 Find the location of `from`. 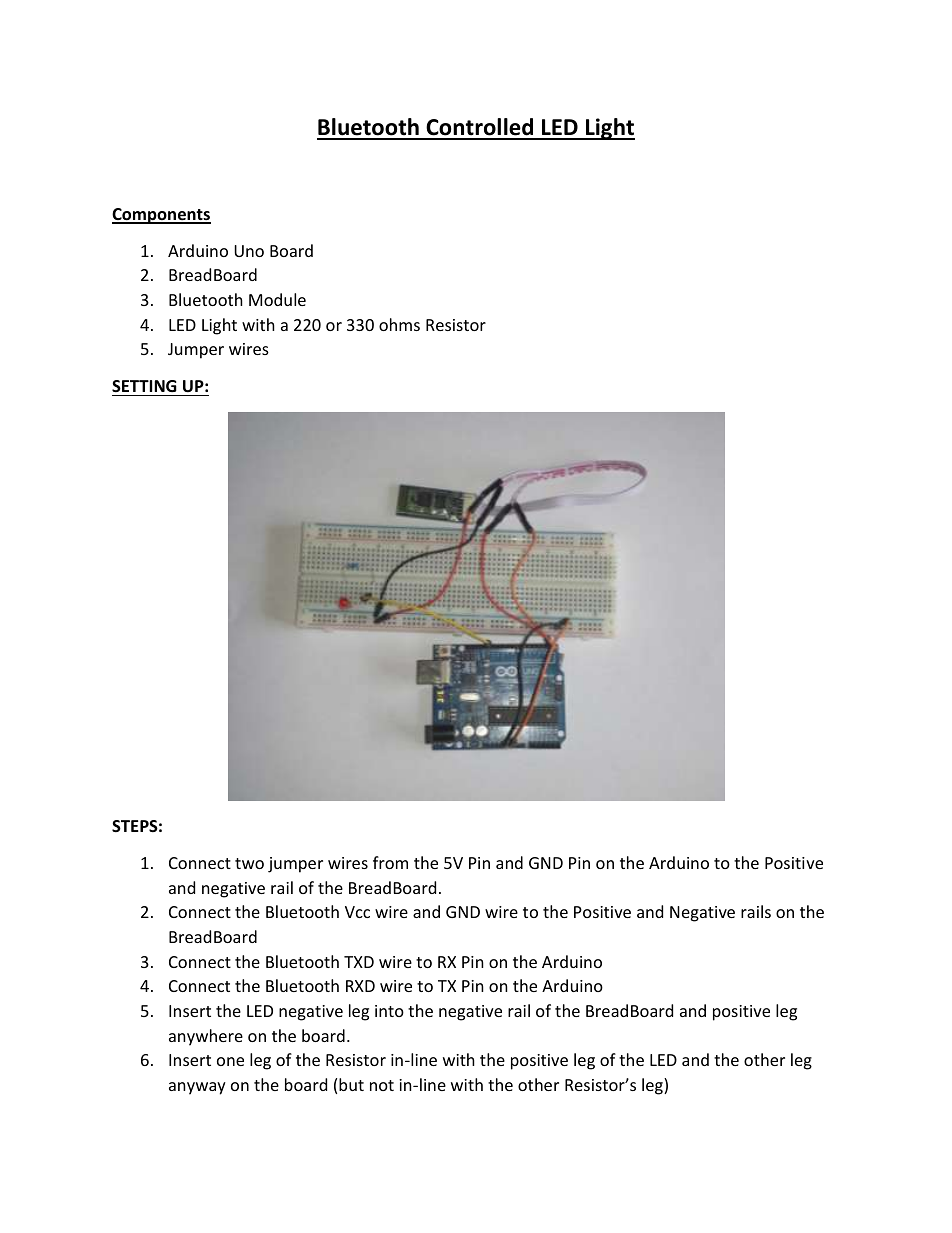

from is located at coordinates (390, 862).
